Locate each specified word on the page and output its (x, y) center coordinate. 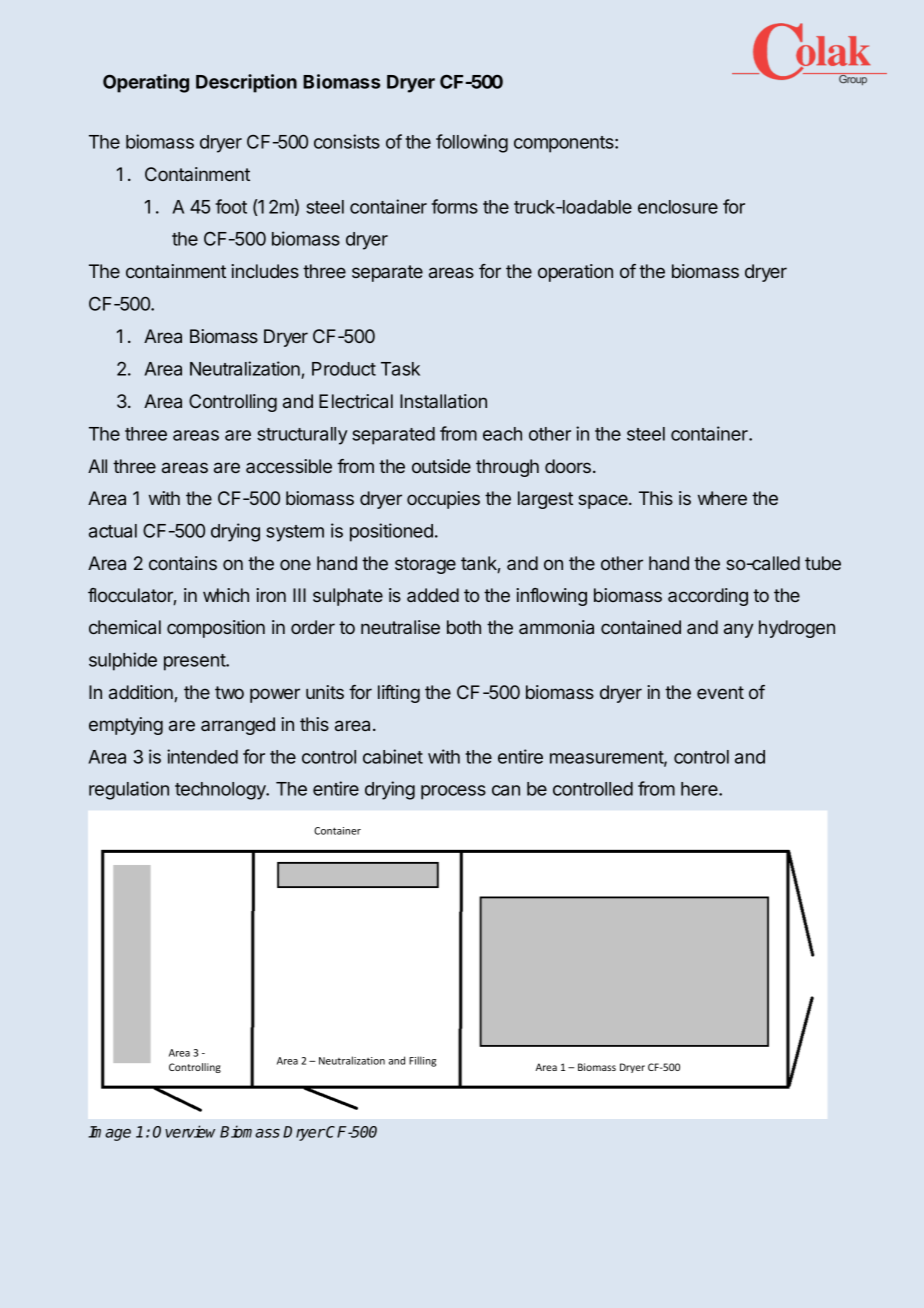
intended (202, 756)
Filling (422, 1061)
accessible (289, 466)
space (604, 501)
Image (109, 1133)
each (502, 434)
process (453, 792)
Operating (146, 83)
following (472, 143)
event (720, 692)
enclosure (678, 207)
